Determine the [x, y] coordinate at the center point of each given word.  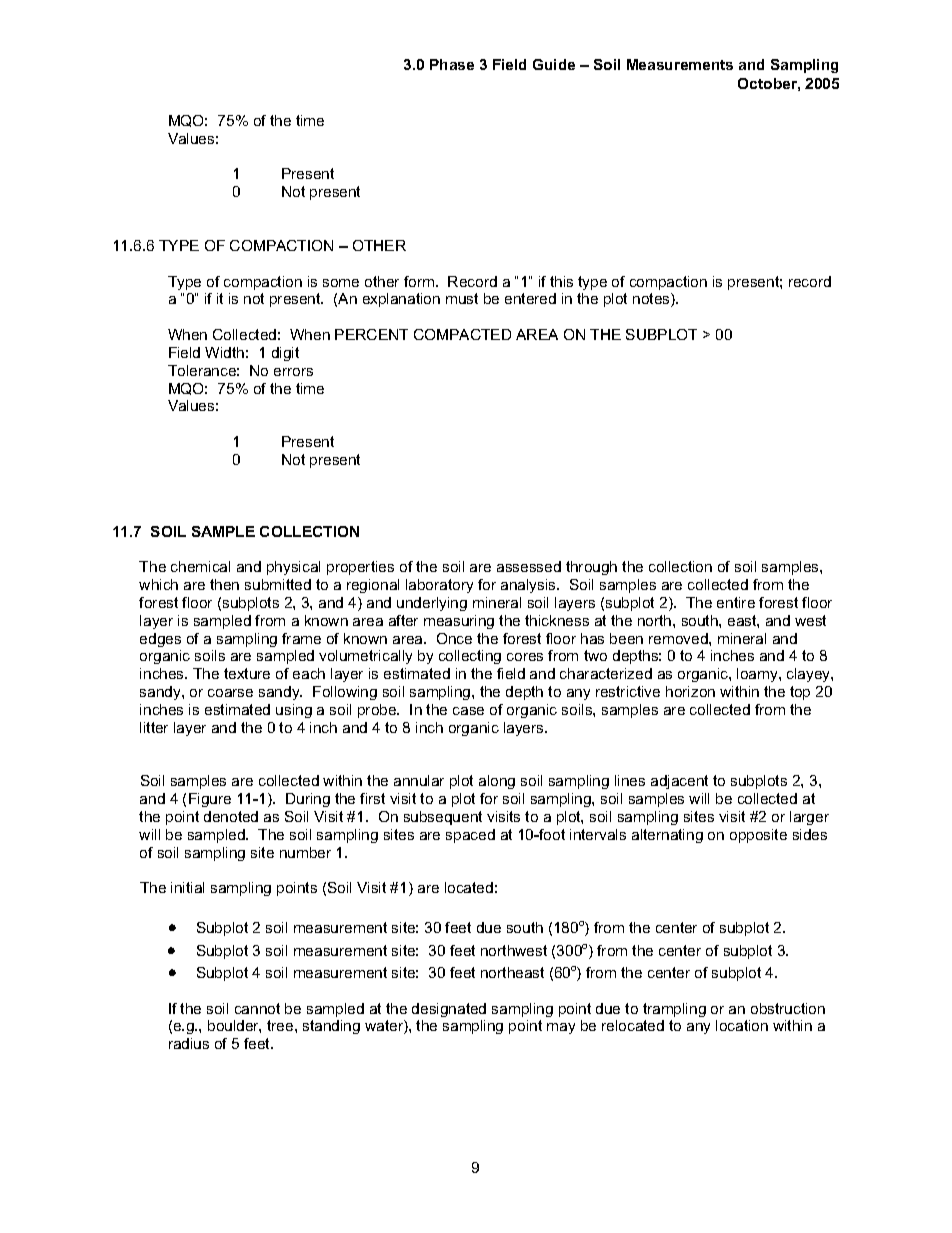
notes [652, 300]
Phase [452, 64]
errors [293, 372]
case [468, 711]
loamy [758, 675]
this [561, 281]
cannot [257, 1008]
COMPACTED [462, 334]
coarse [230, 693]
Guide [554, 64]
